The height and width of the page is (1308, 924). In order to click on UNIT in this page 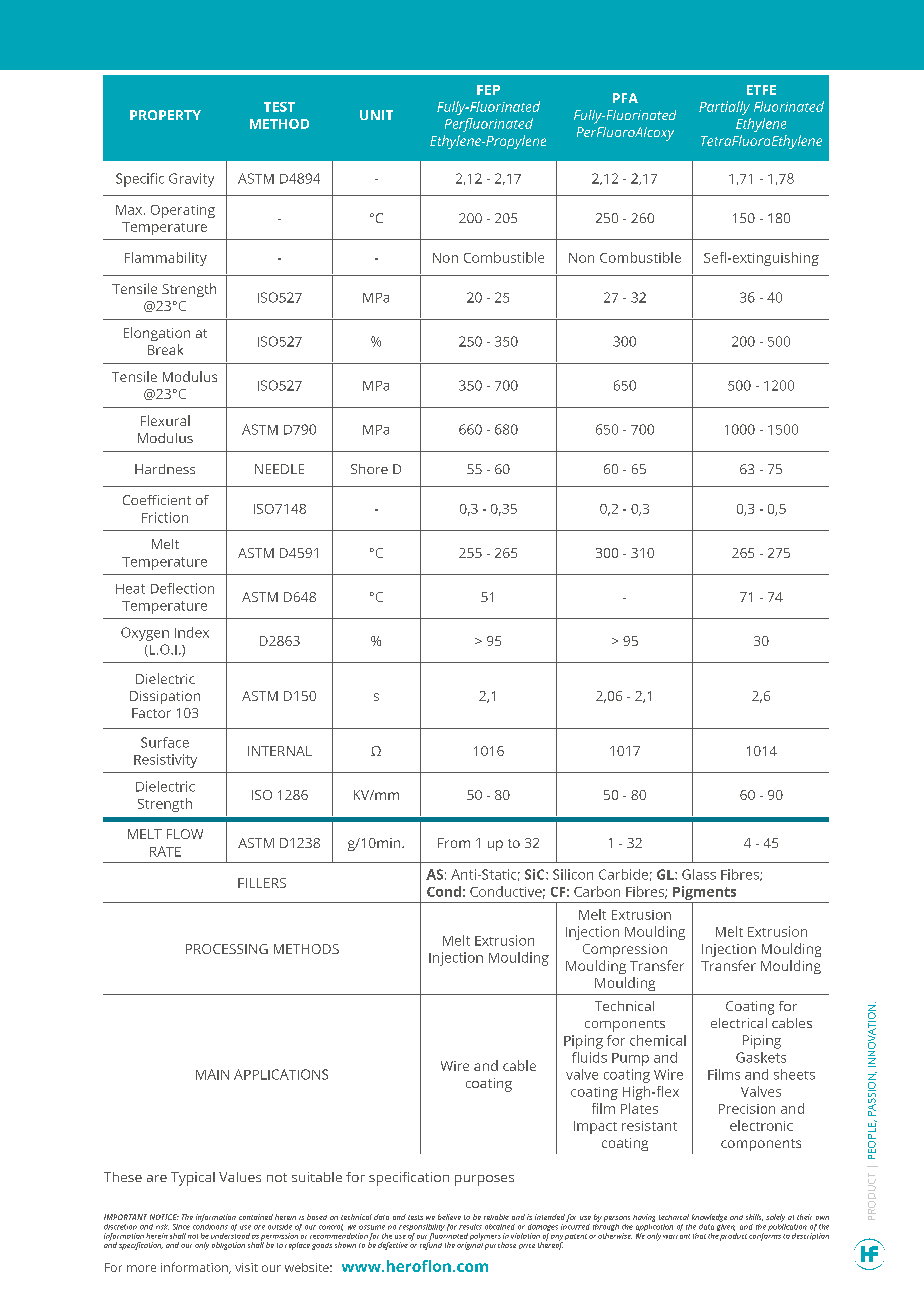, I will do `click(376, 115)`.
